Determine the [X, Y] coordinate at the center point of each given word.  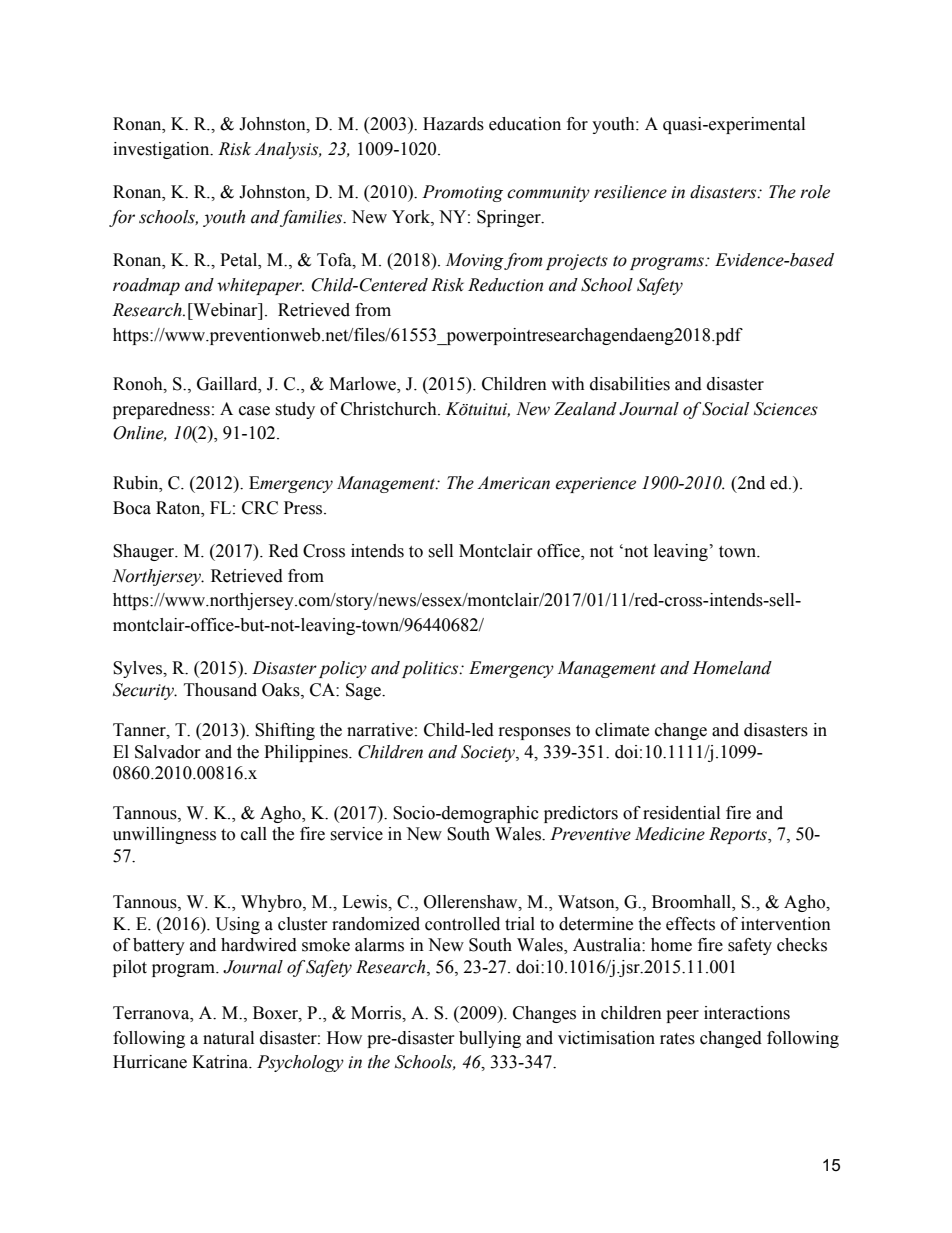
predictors [581, 814]
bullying [490, 1039]
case [254, 411]
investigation [162, 150]
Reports [739, 835]
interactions [747, 1013]
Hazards [453, 124]
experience [595, 485]
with [568, 384]
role [815, 192]
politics [431, 669]
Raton [179, 508]
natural [228, 1038]
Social [725, 409]
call [254, 834]
